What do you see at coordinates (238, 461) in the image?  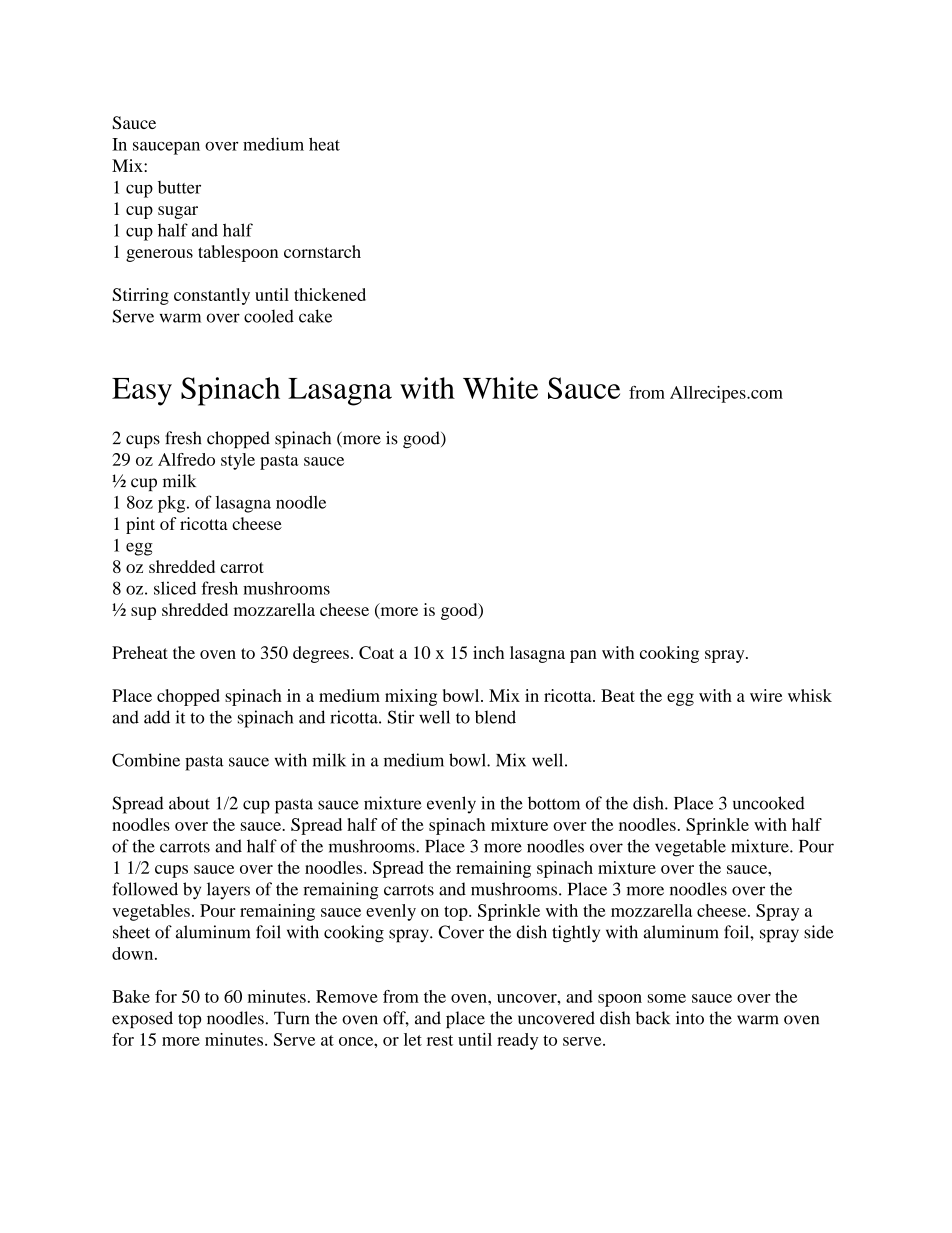 I see `style` at bounding box center [238, 461].
